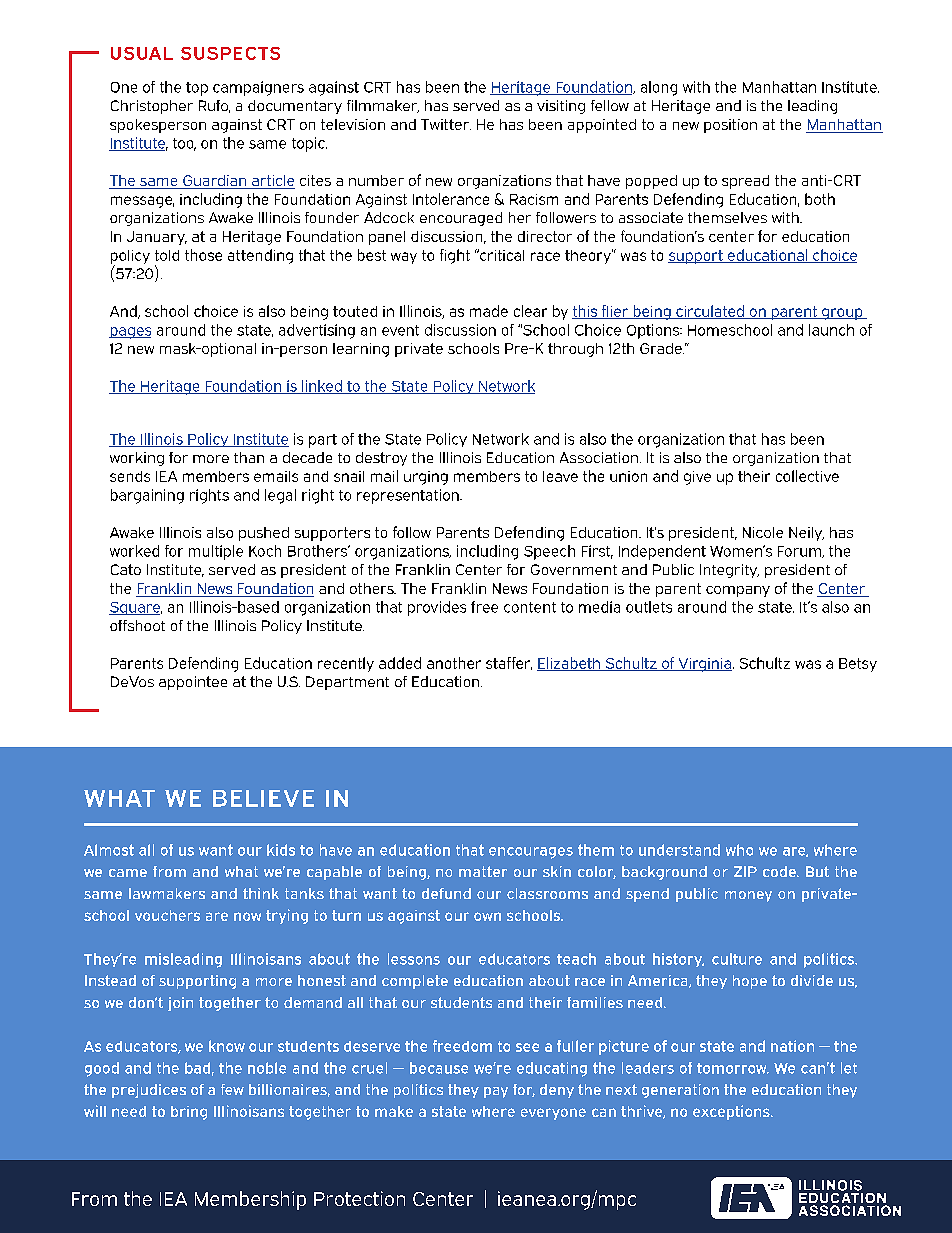 The height and width of the screenshot is (1233, 952). I want to click on offshoot, so click(137, 625).
